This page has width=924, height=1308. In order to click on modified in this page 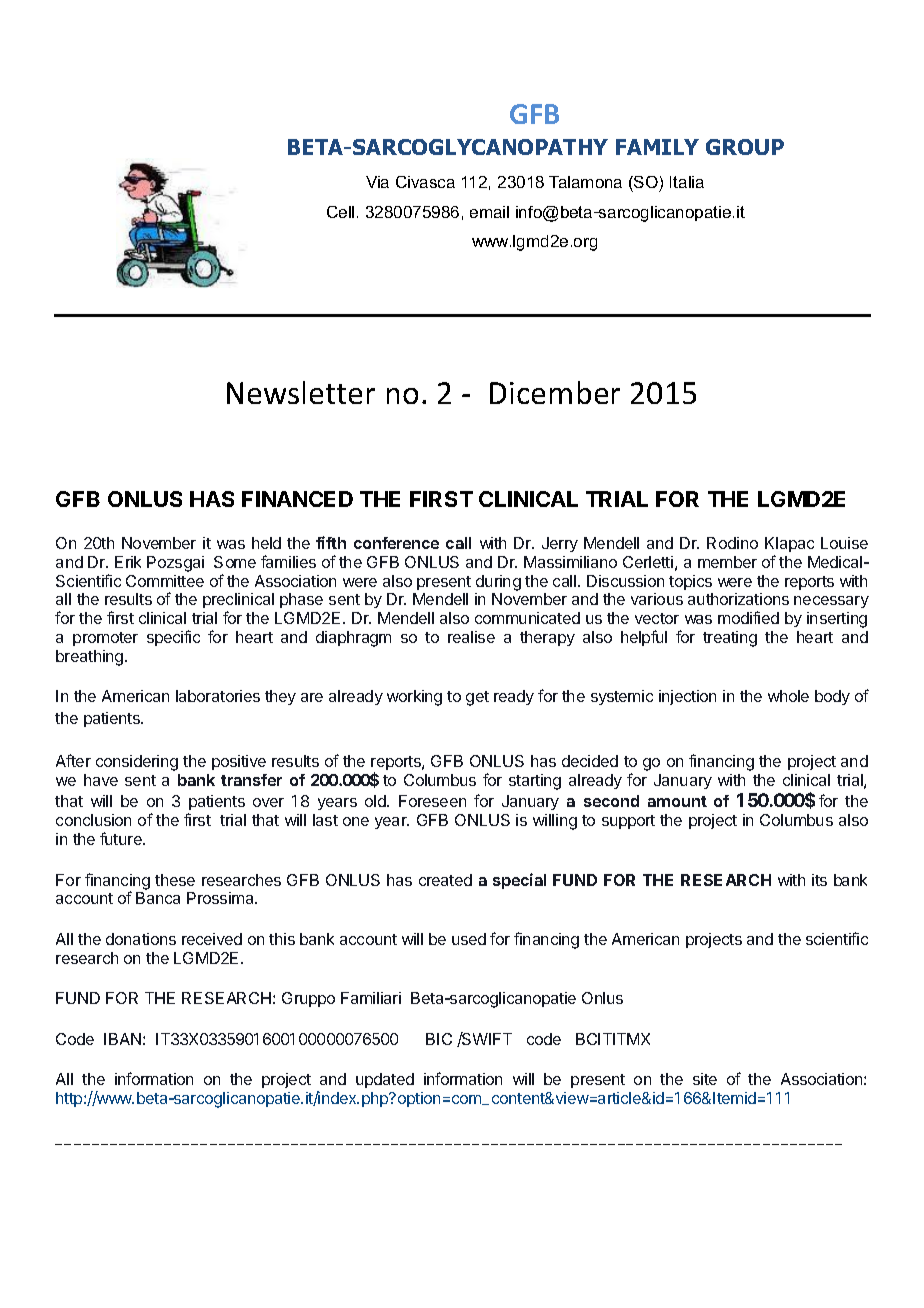, I will do `click(748, 617)`.
